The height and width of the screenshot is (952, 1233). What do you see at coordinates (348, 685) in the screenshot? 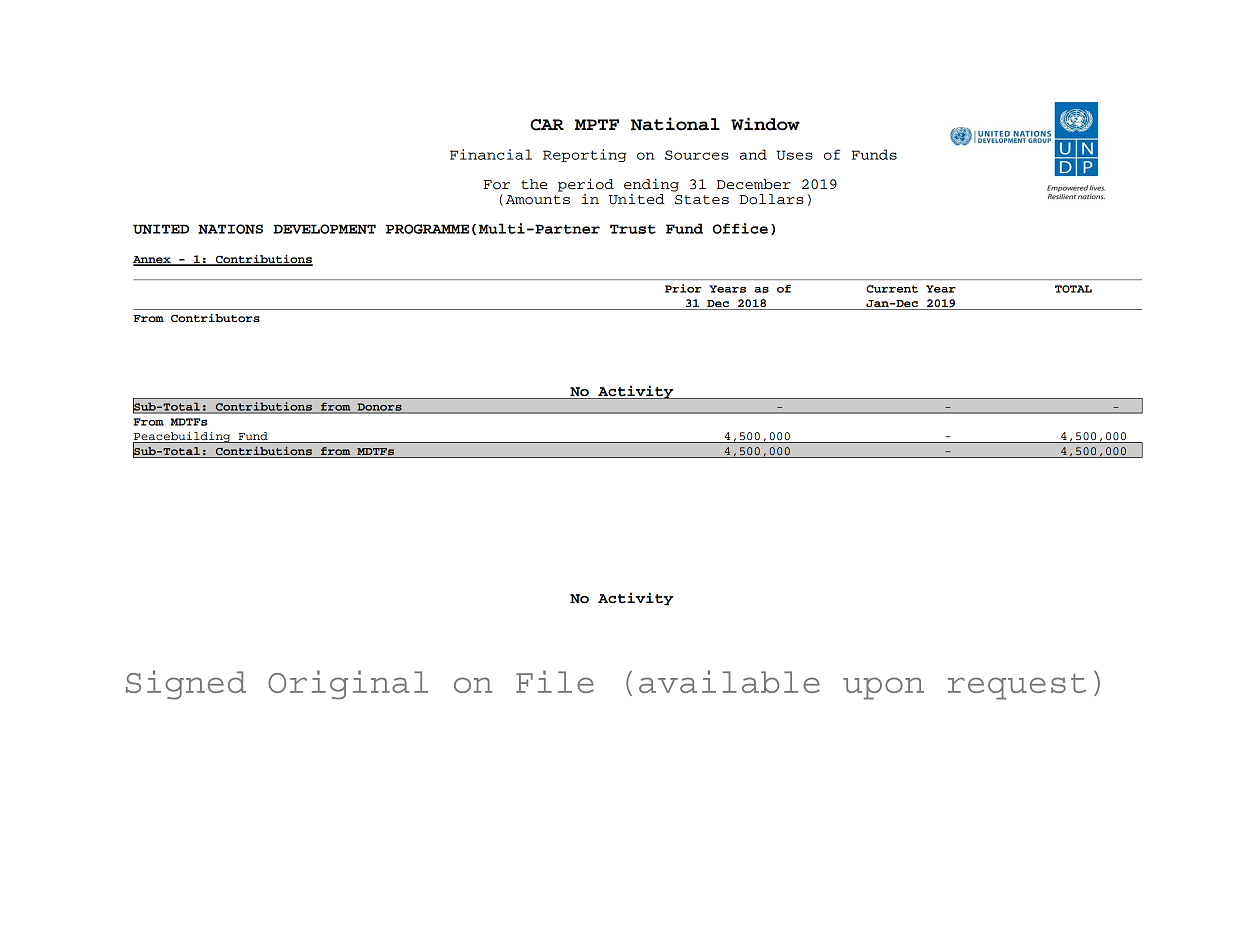
I see `Original` at bounding box center [348, 685].
